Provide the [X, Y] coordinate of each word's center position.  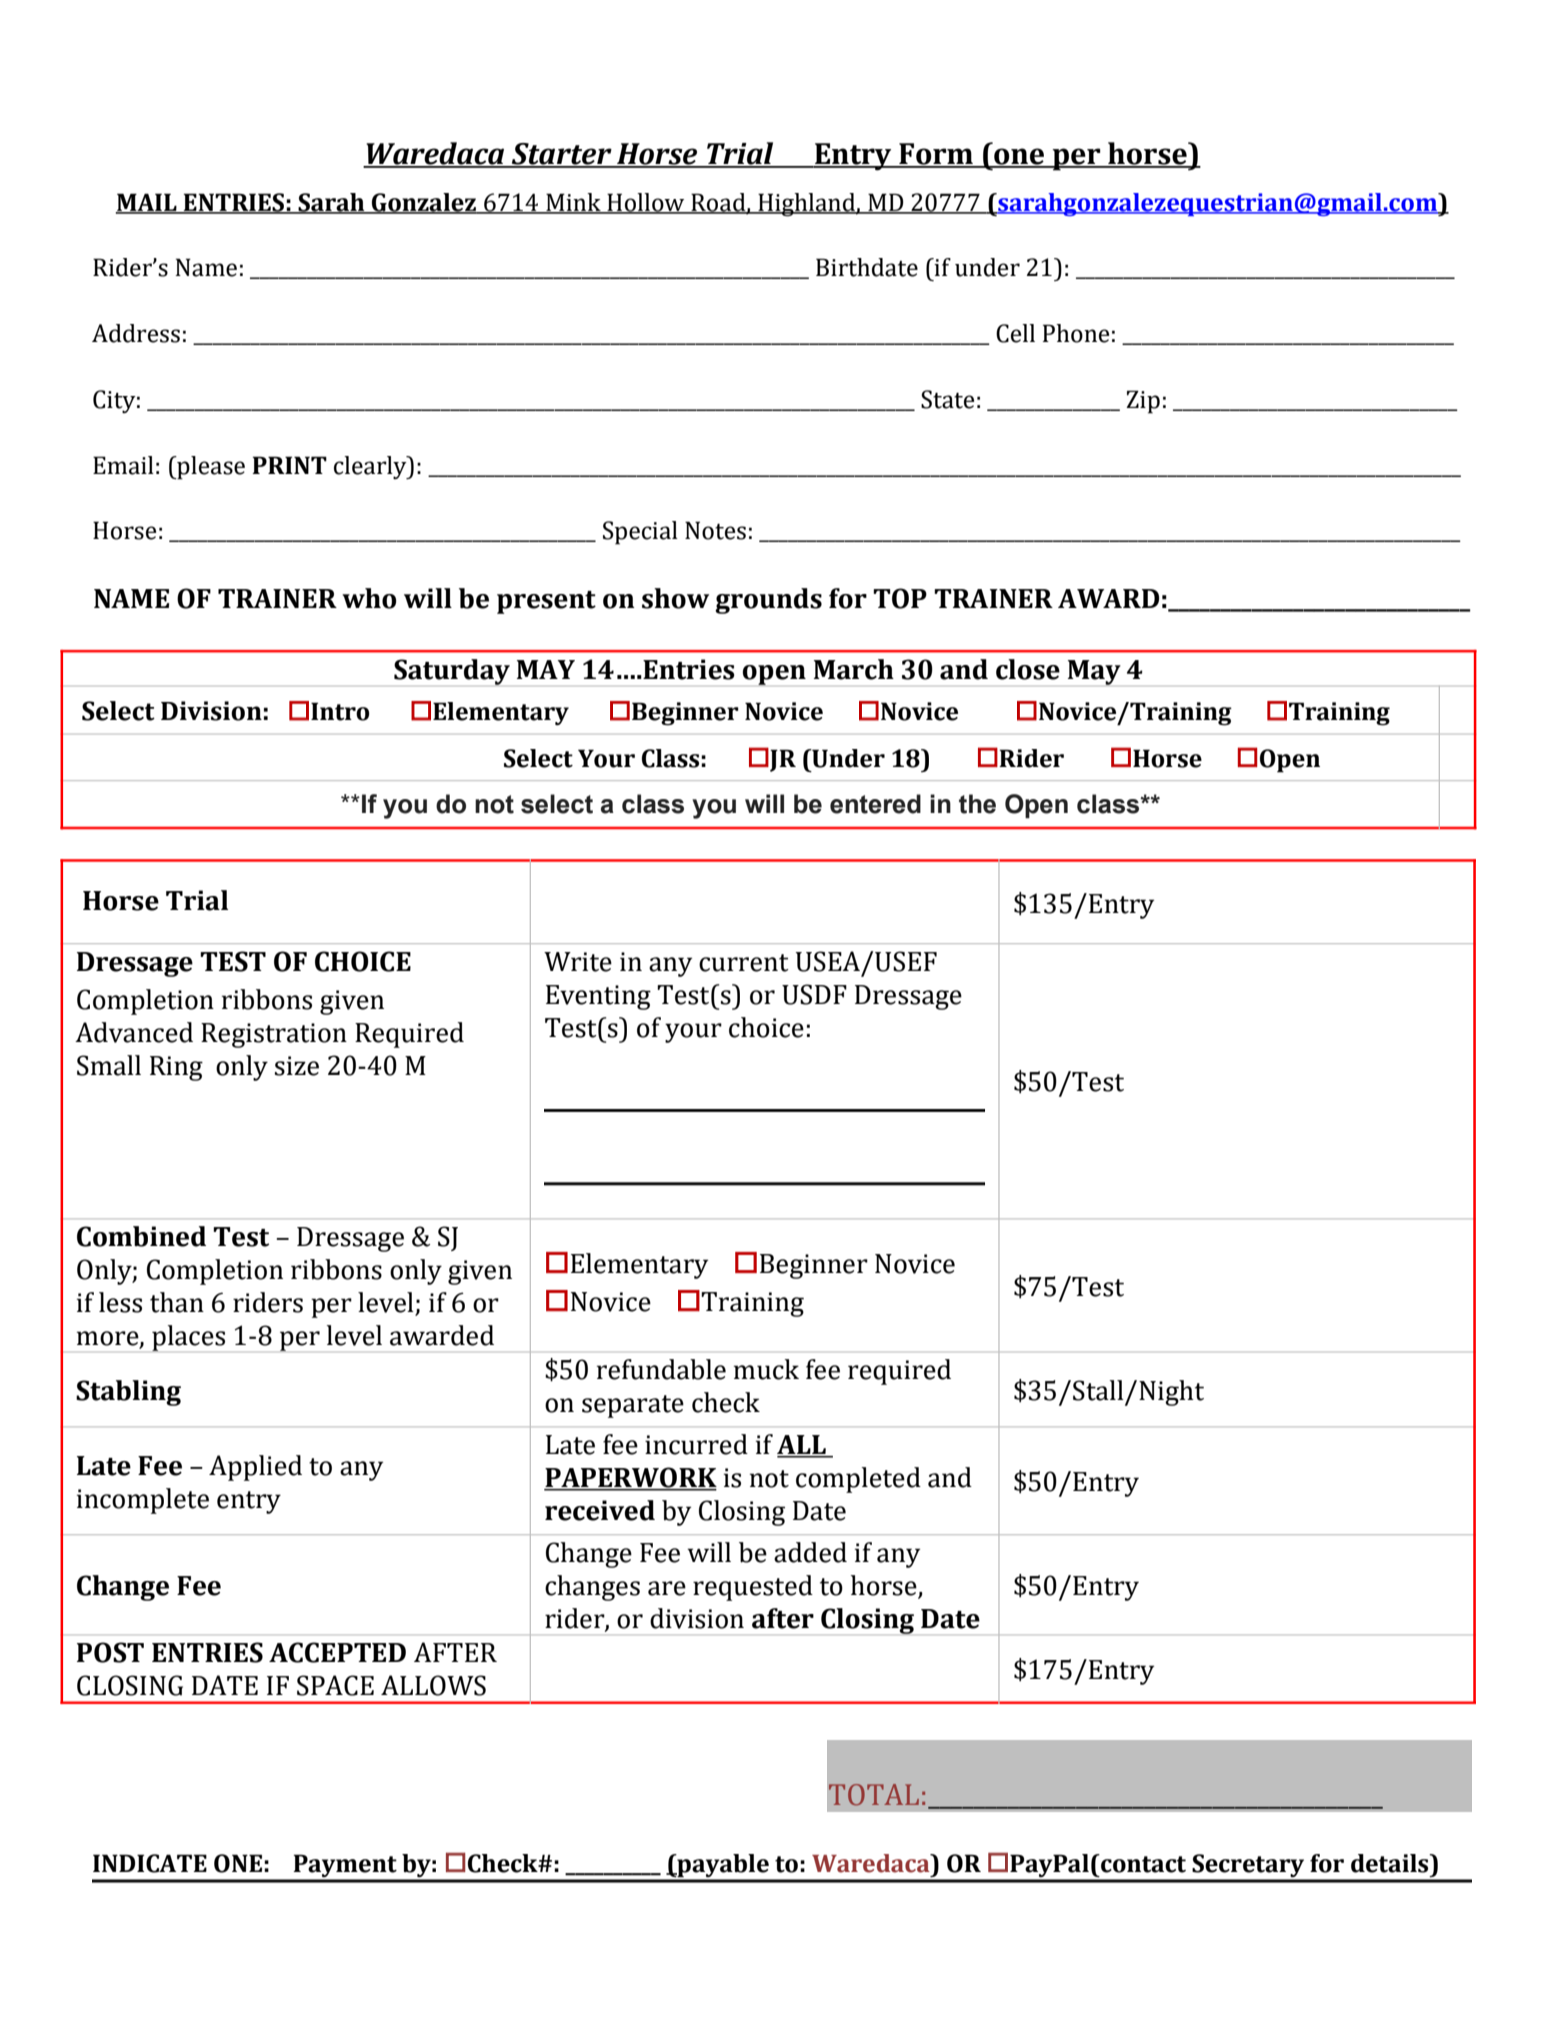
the [977, 804]
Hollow [646, 203]
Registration [274, 1035]
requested [753, 1588]
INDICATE [150, 1863]
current [744, 963]
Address [136, 333]
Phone [1076, 333]
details [1391, 1863]
